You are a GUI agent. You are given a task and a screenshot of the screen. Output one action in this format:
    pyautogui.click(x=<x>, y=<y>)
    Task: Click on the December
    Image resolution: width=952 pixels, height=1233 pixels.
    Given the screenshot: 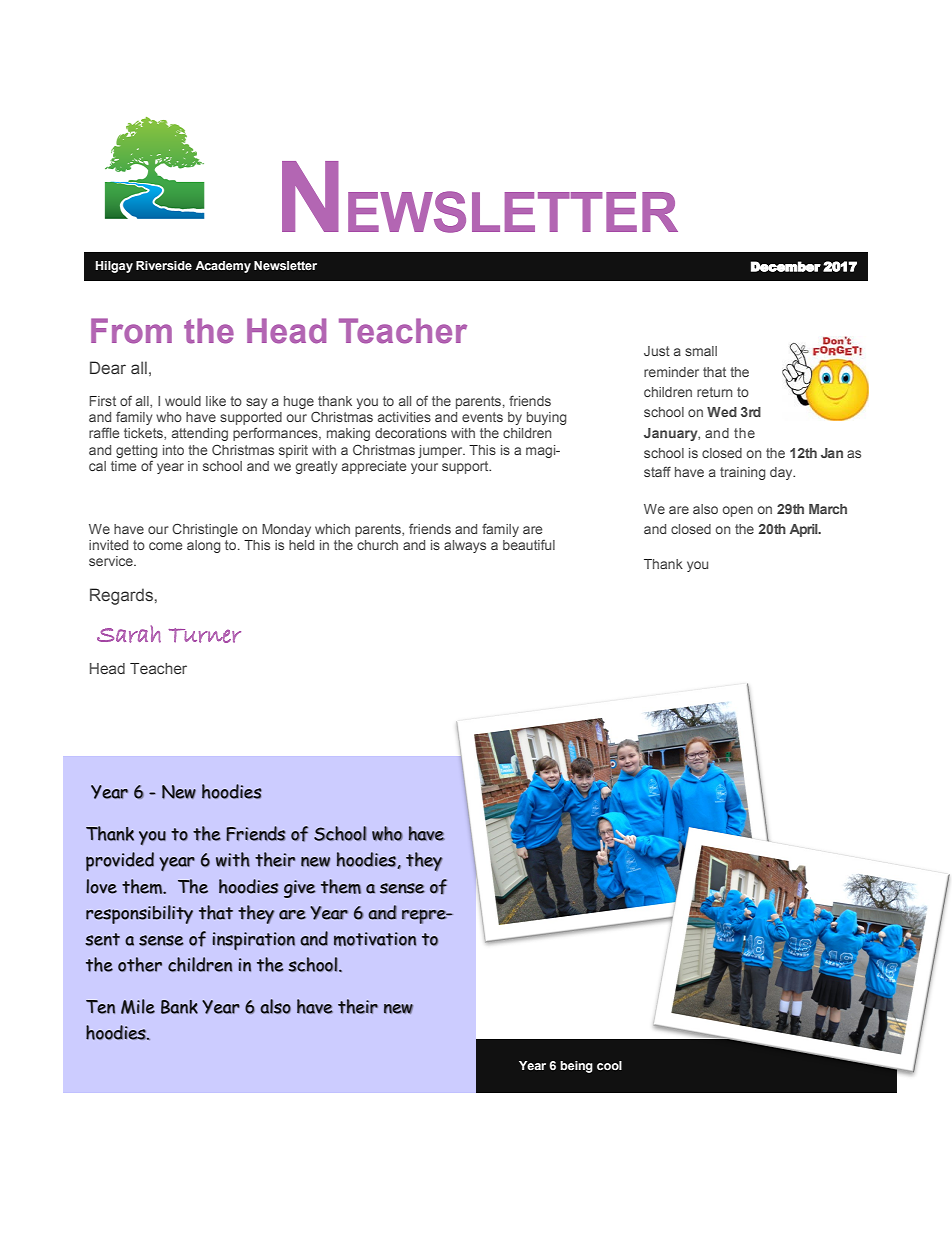 What is the action you would take?
    pyautogui.click(x=786, y=266)
